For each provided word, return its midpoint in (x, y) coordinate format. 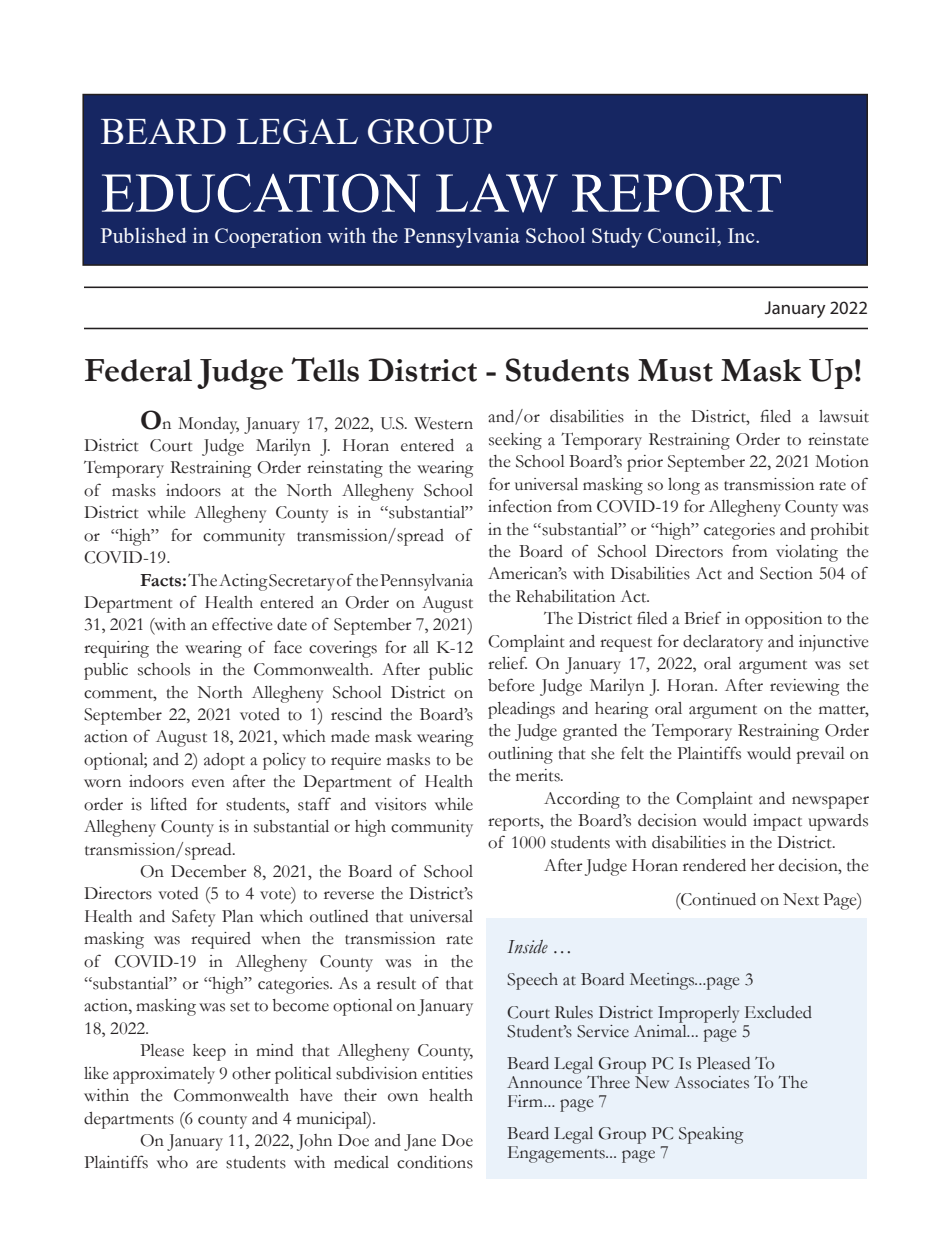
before (511, 685)
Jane (420, 1142)
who (172, 1162)
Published (144, 235)
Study (617, 238)
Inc (742, 235)
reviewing (805, 687)
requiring (116, 649)
